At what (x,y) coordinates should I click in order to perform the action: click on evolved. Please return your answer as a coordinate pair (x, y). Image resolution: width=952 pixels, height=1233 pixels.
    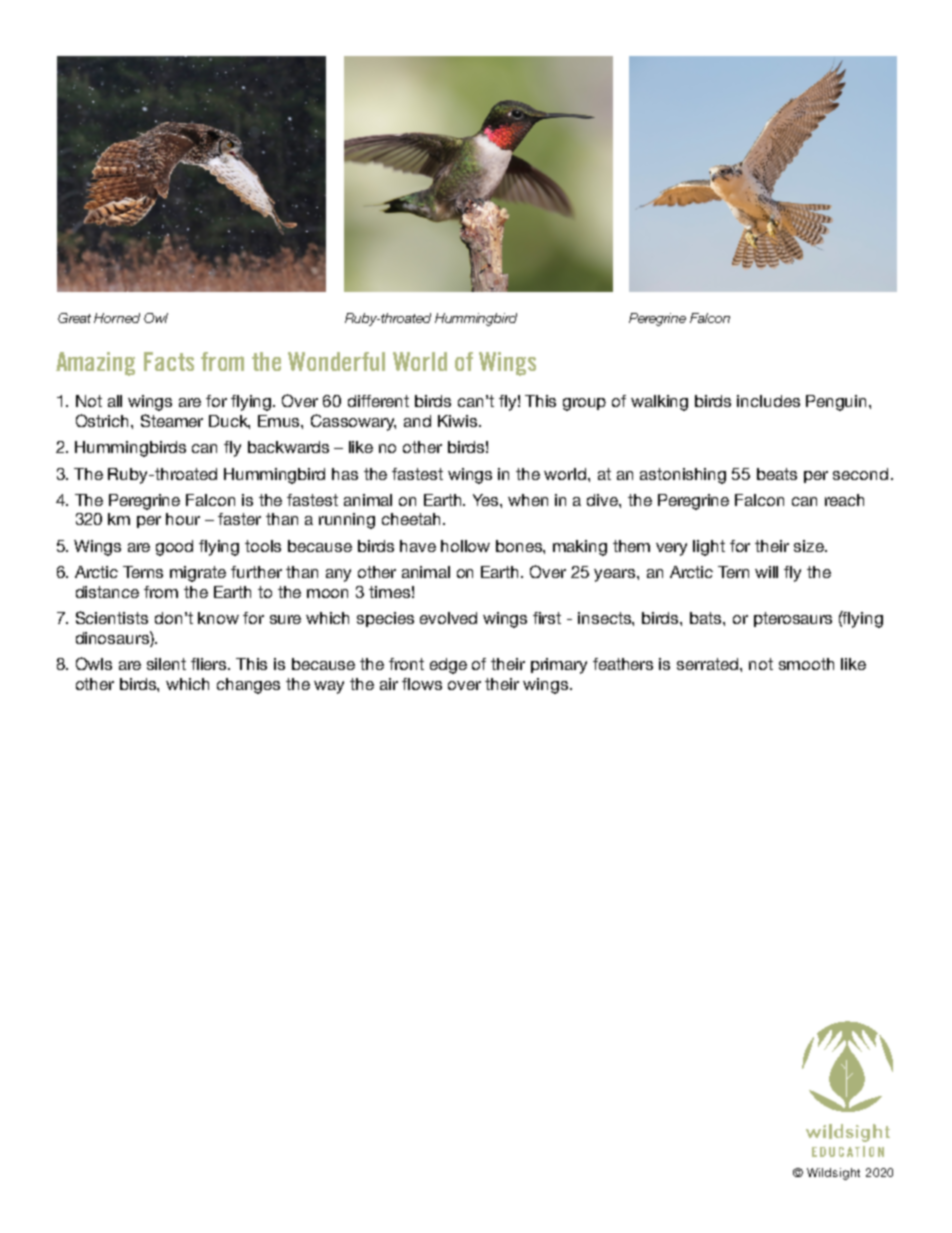
    Looking at the image, I should click on (448, 618).
